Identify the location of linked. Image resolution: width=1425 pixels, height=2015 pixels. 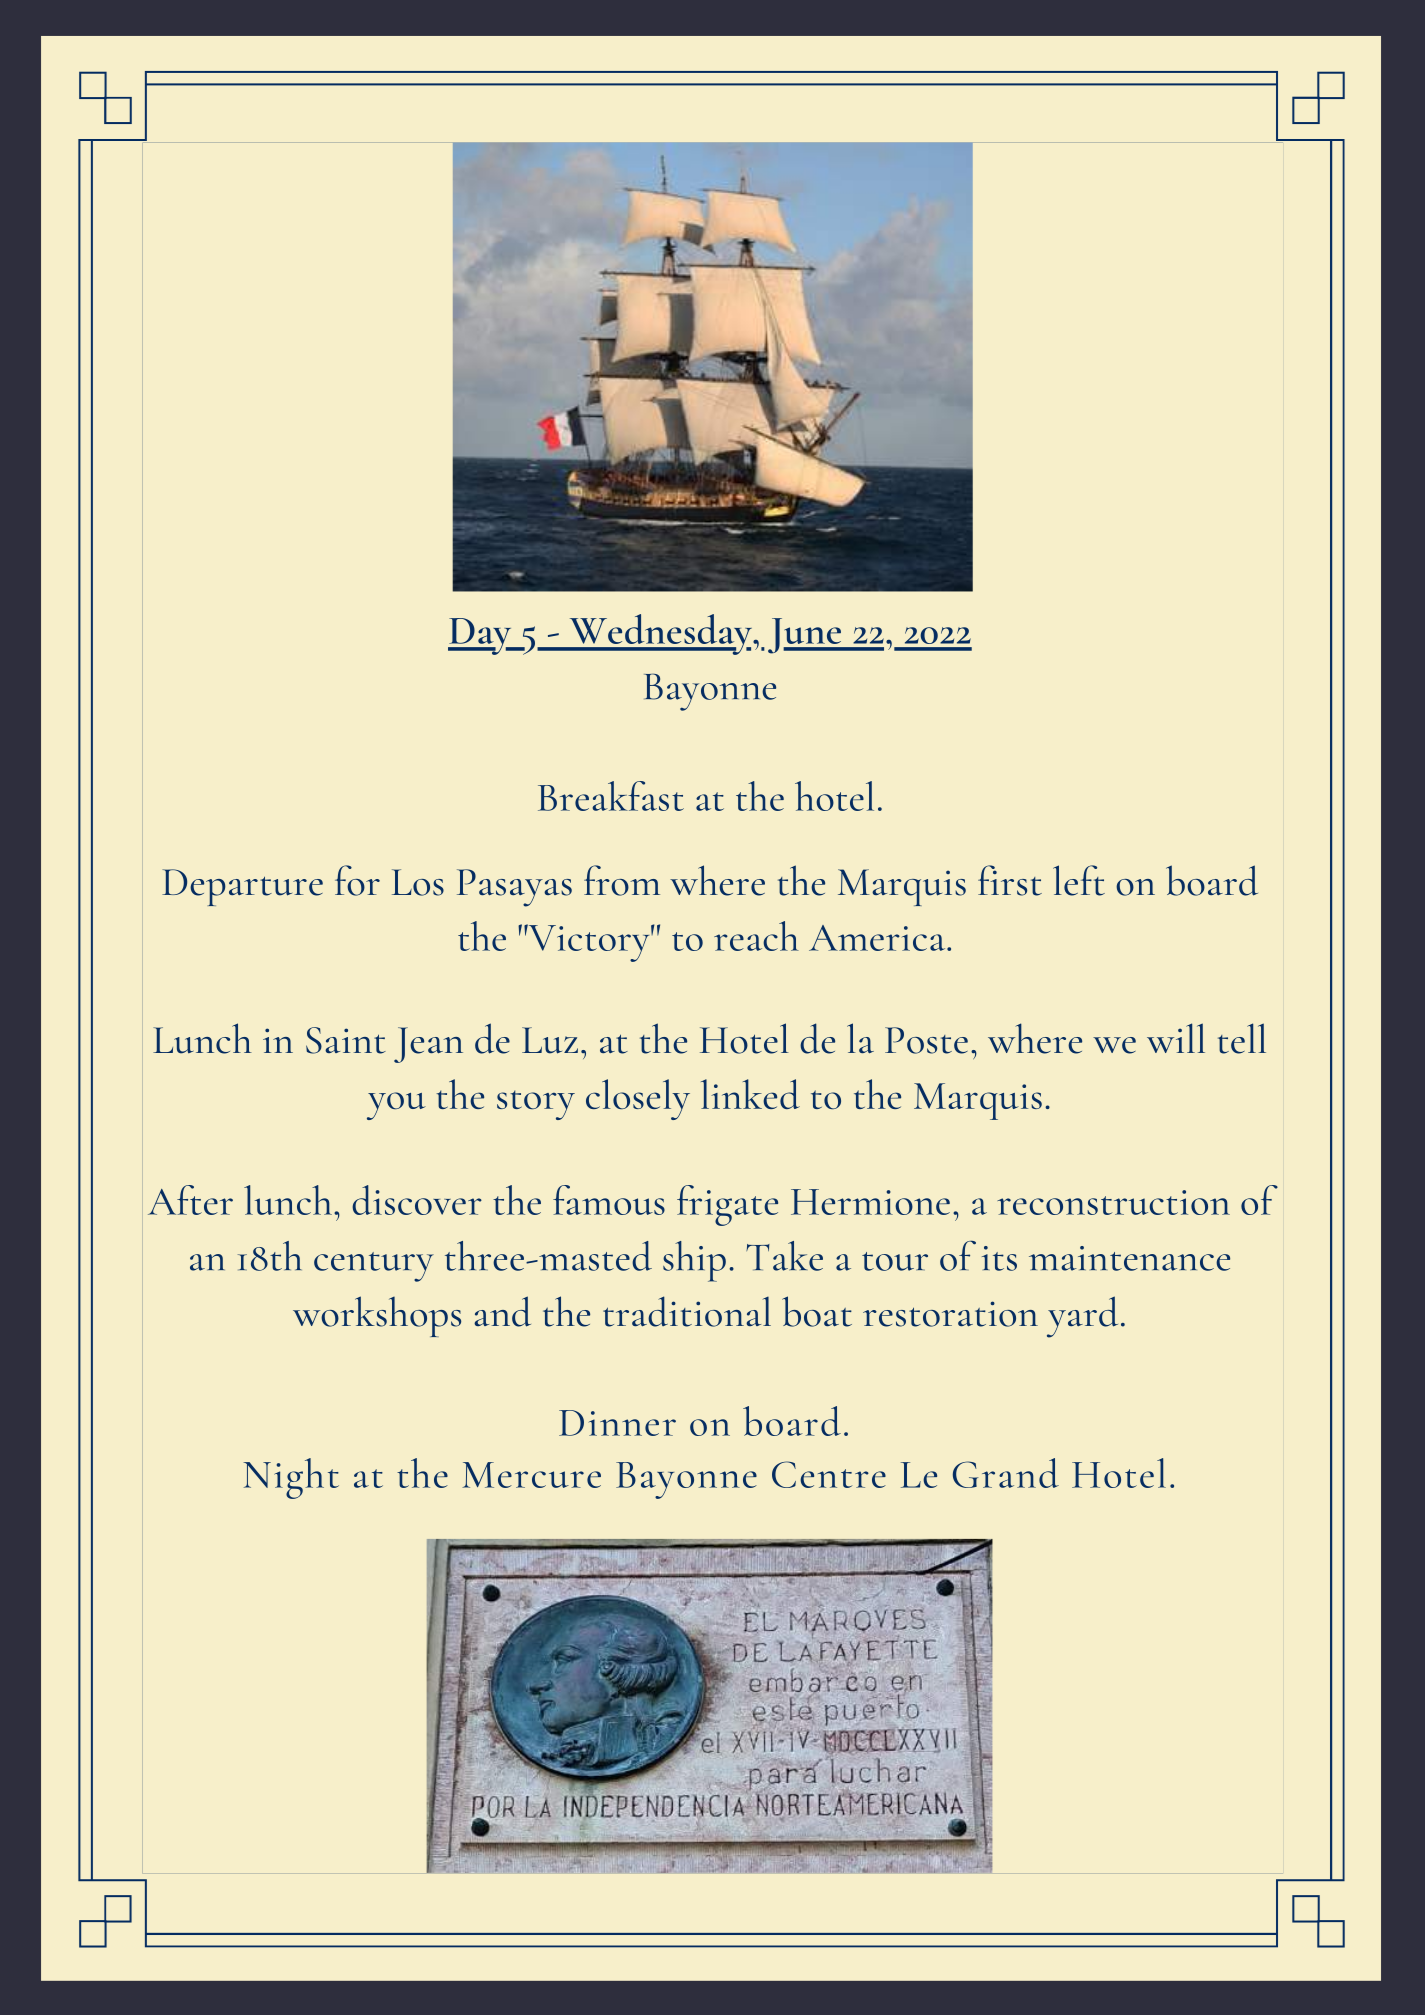
(750, 1094).
